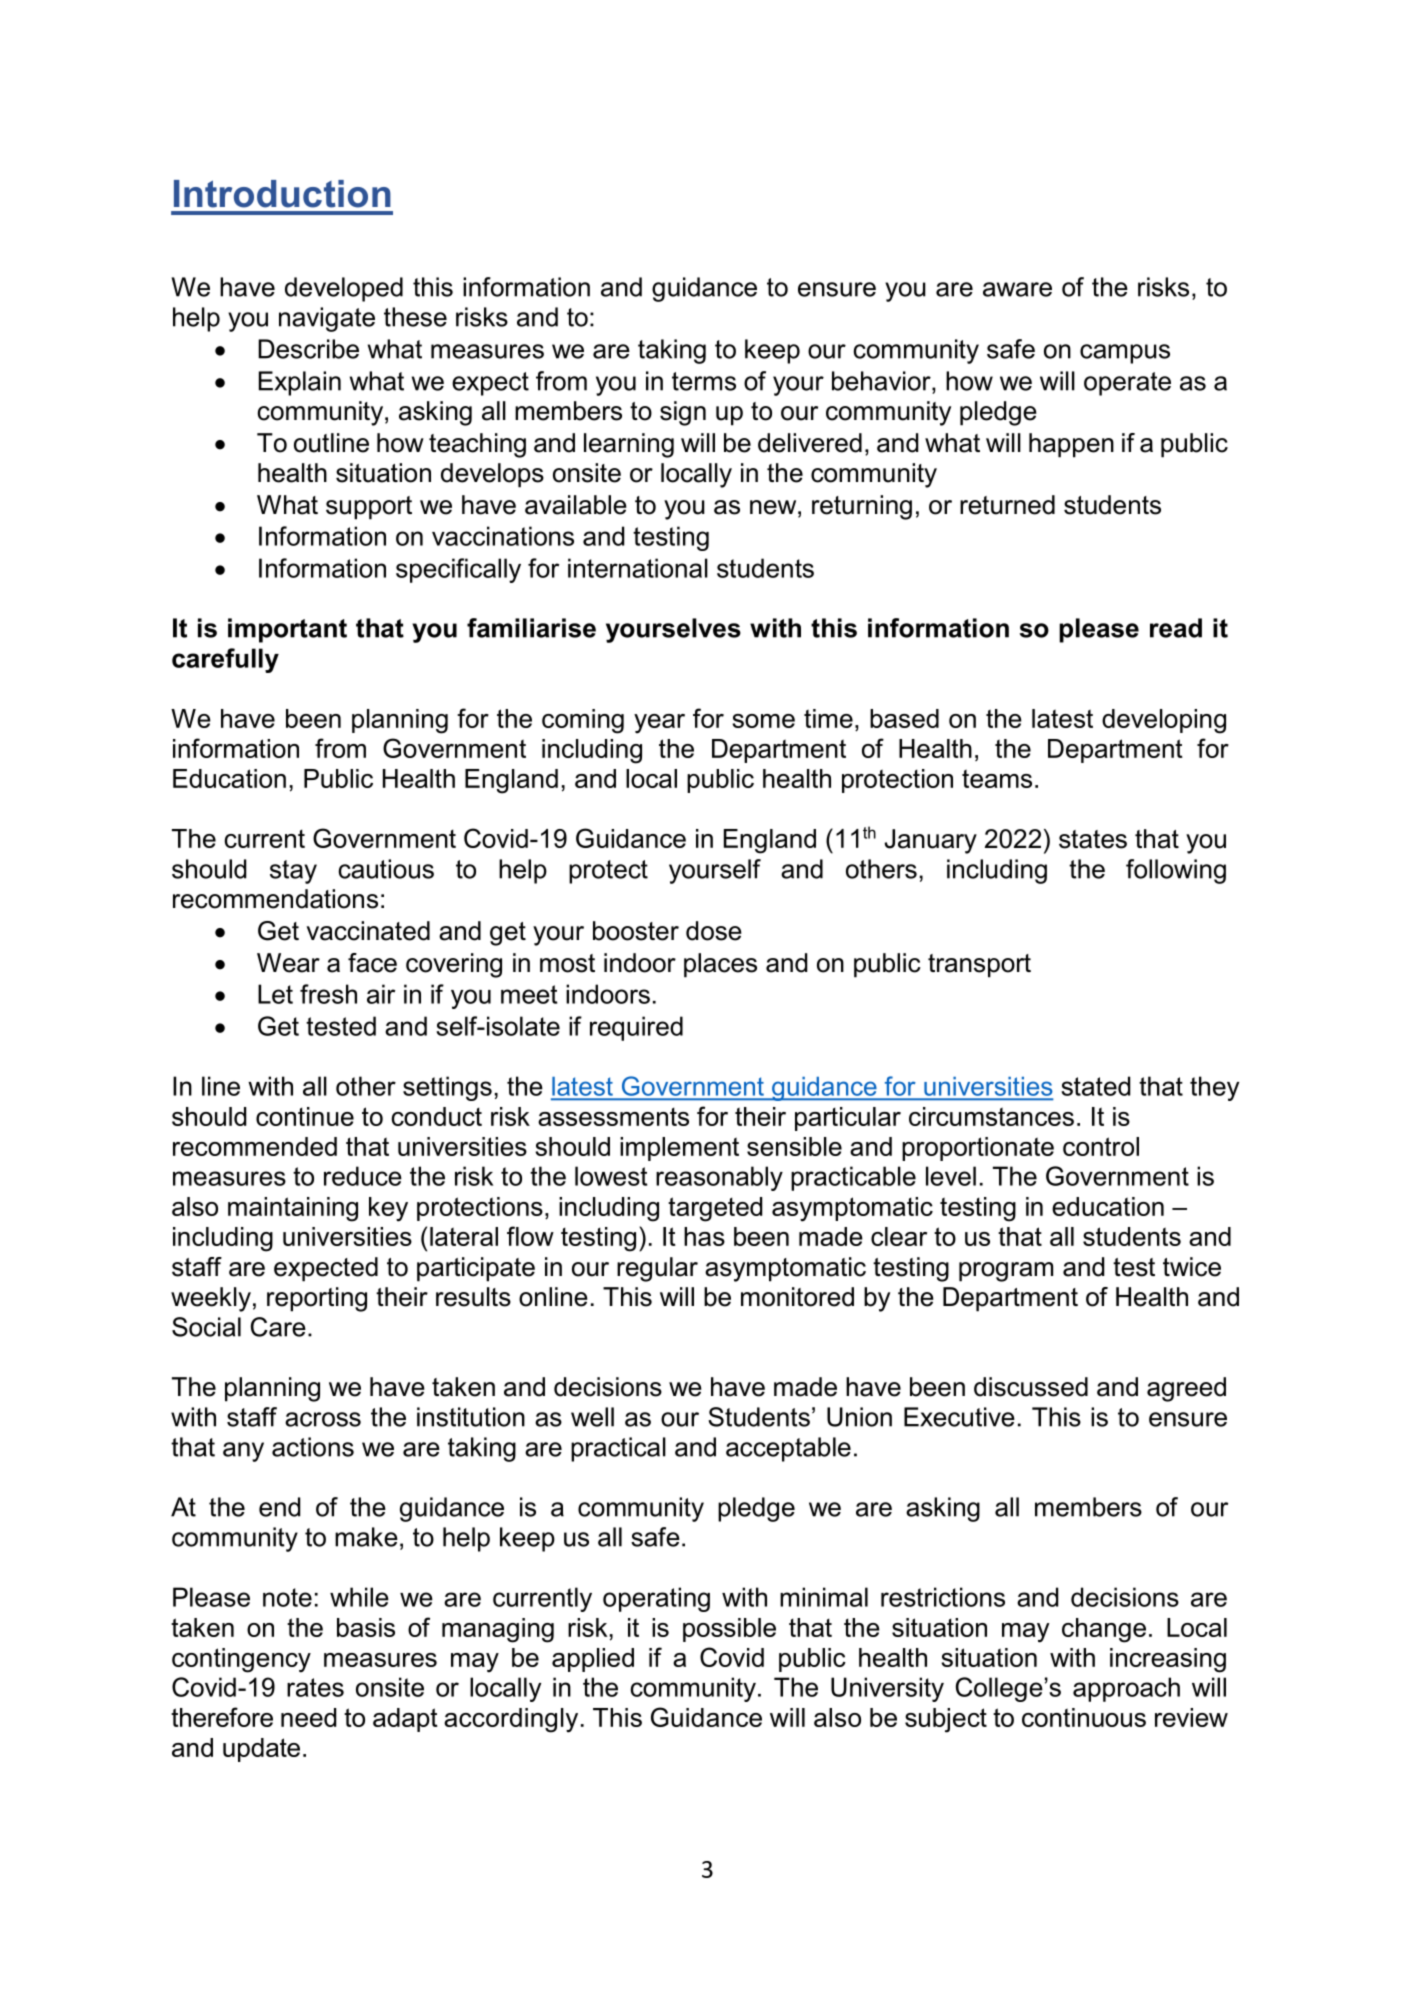 The width and height of the image is (1415, 2001). I want to click on terms, so click(704, 381).
